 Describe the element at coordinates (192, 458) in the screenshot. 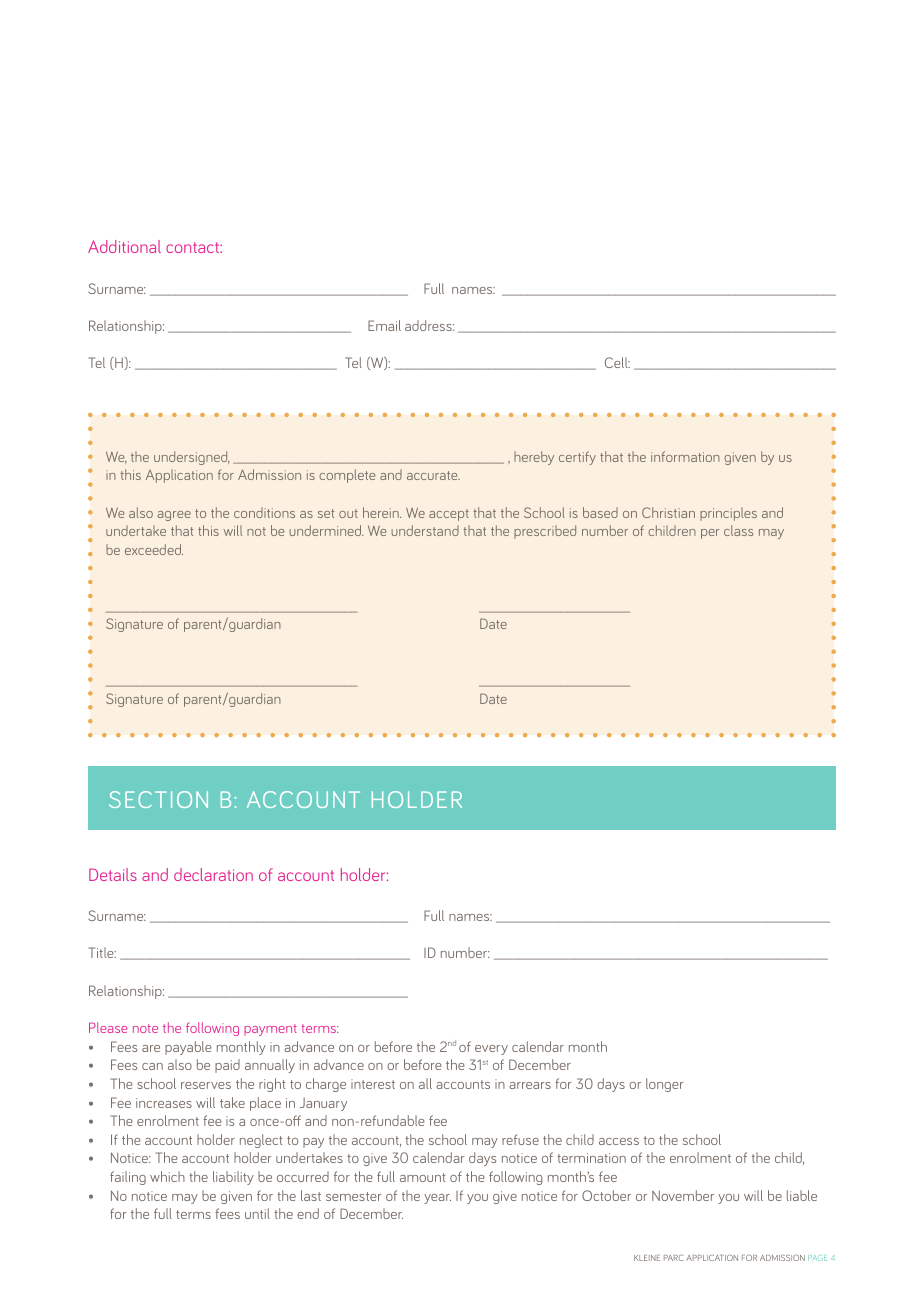

I see `undersigned` at that location.
